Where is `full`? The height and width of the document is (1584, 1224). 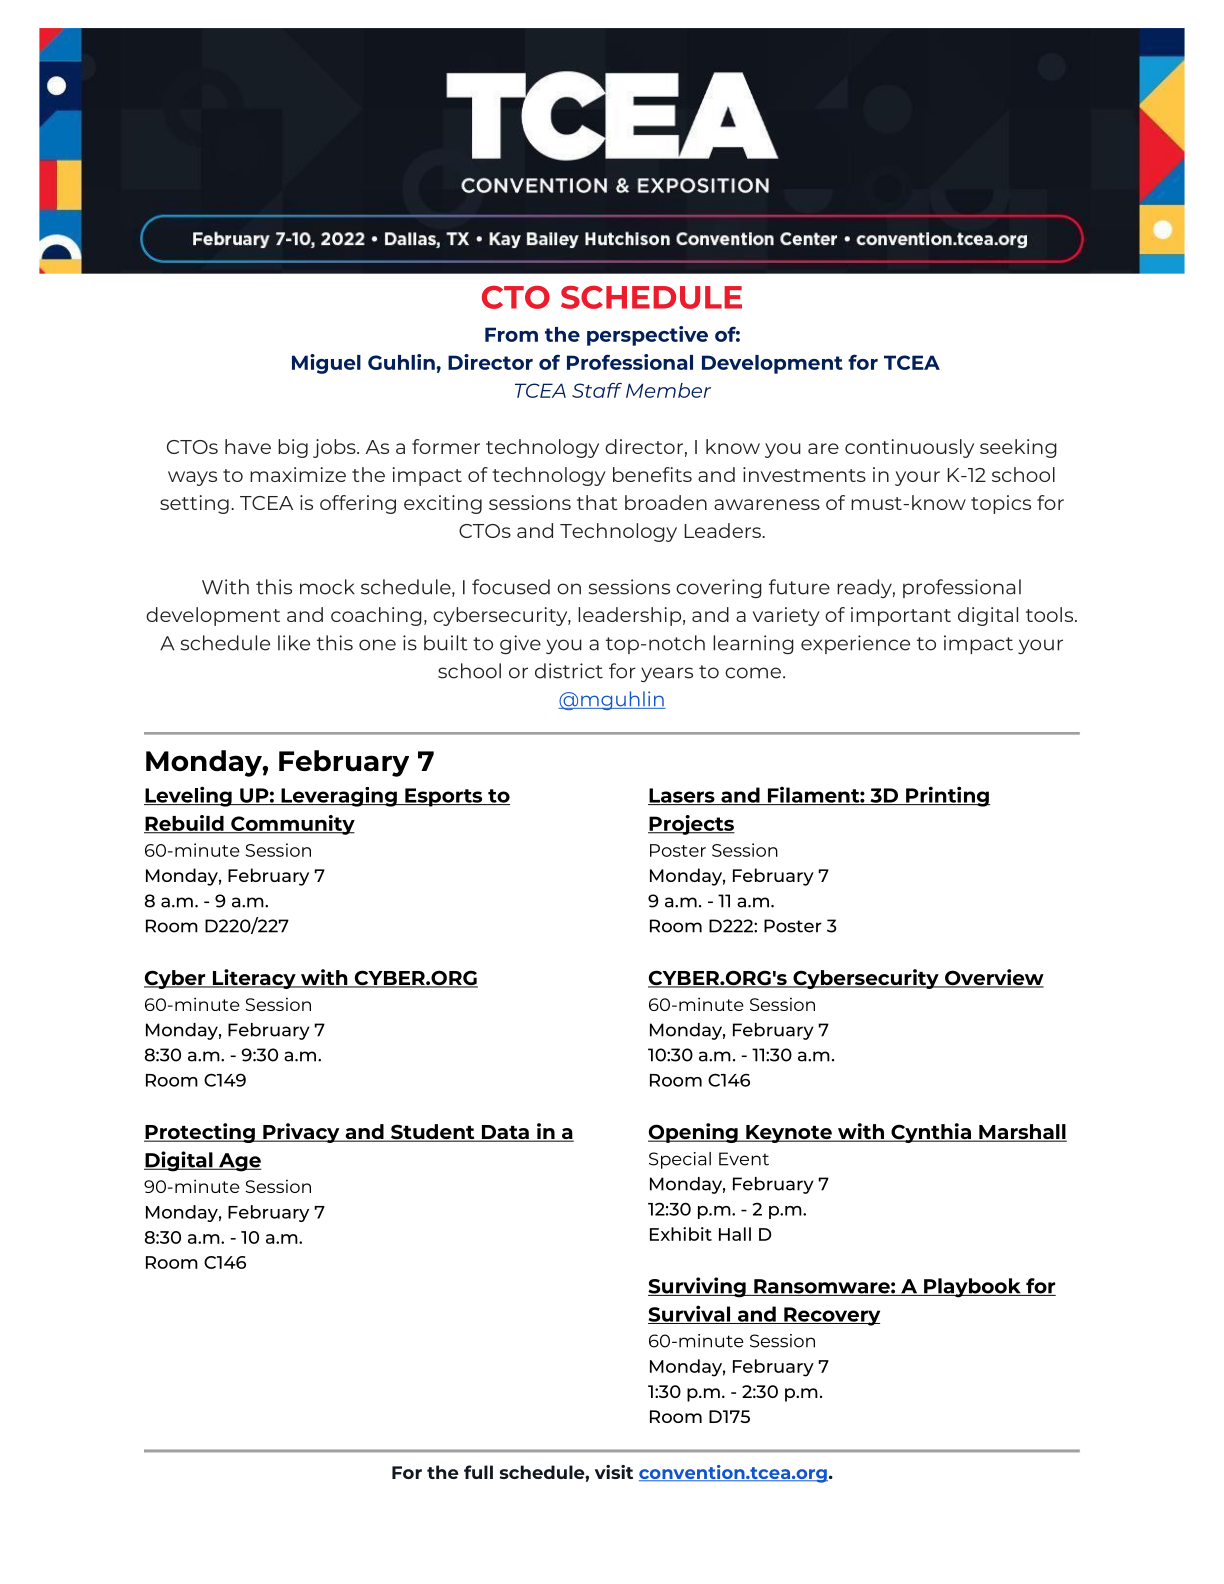
full is located at coordinates (478, 1472).
